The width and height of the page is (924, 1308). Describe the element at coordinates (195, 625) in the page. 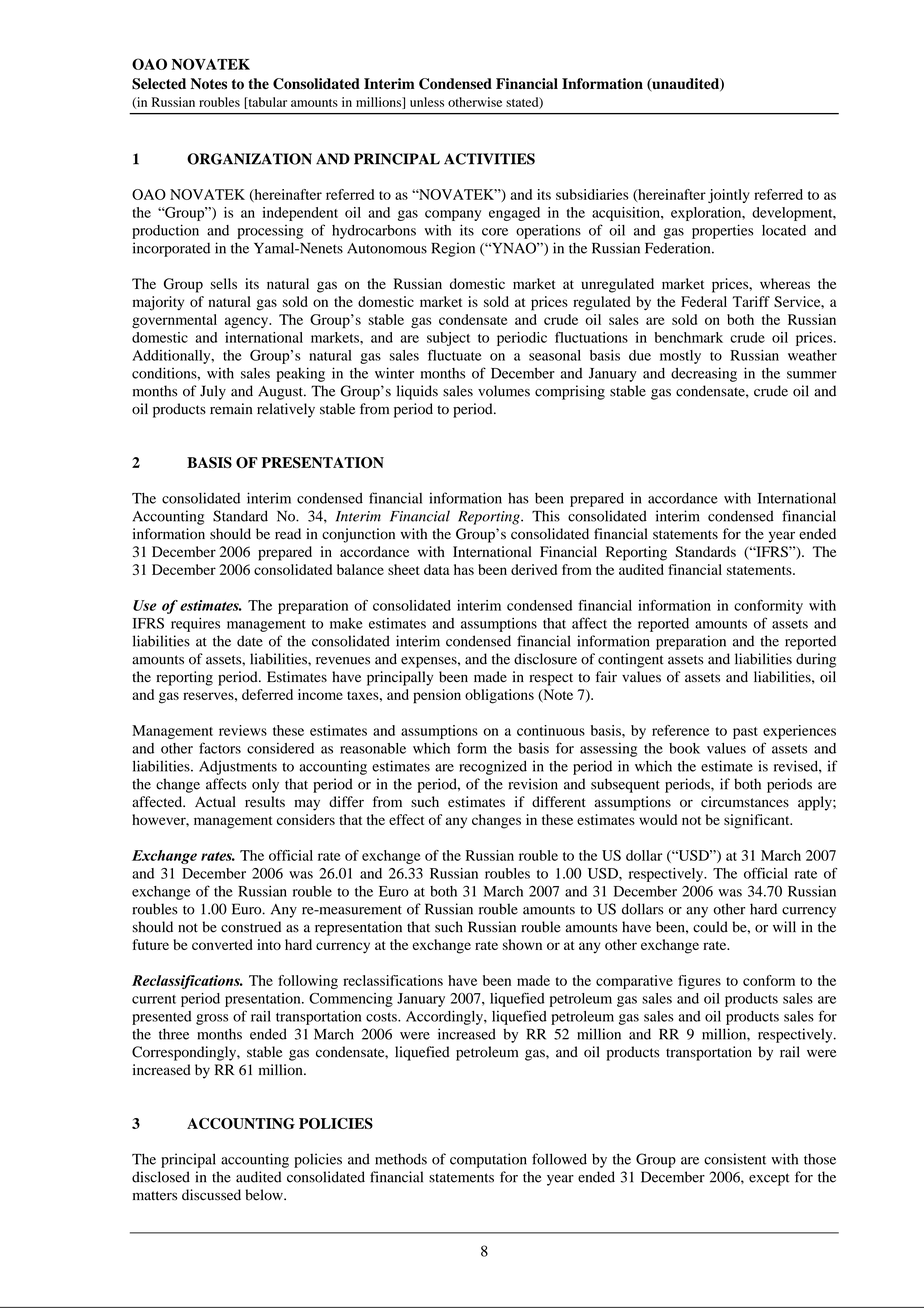

I see `requires` at that location.
